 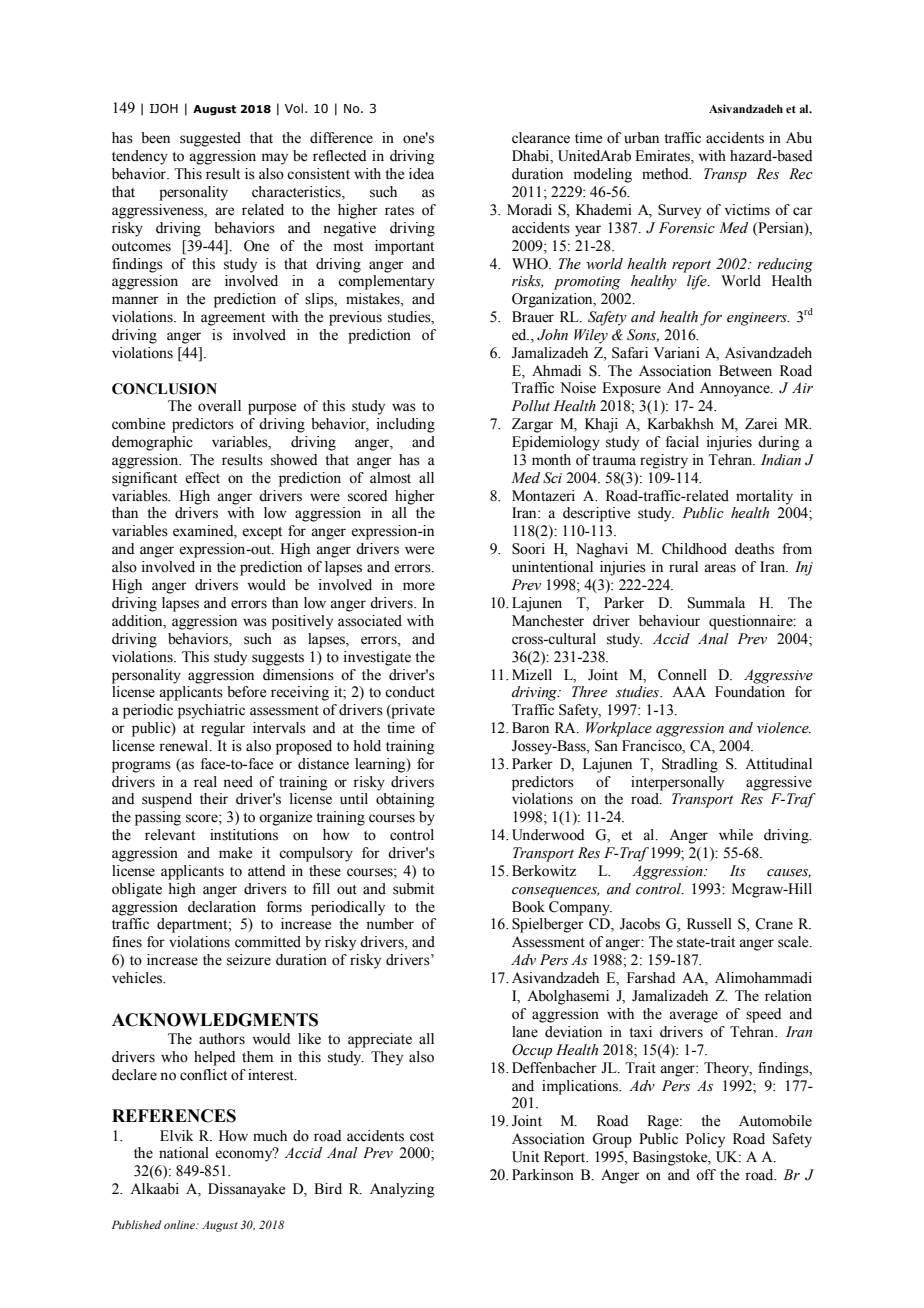 I want to click on suggested, so click(x=210, y=139).
